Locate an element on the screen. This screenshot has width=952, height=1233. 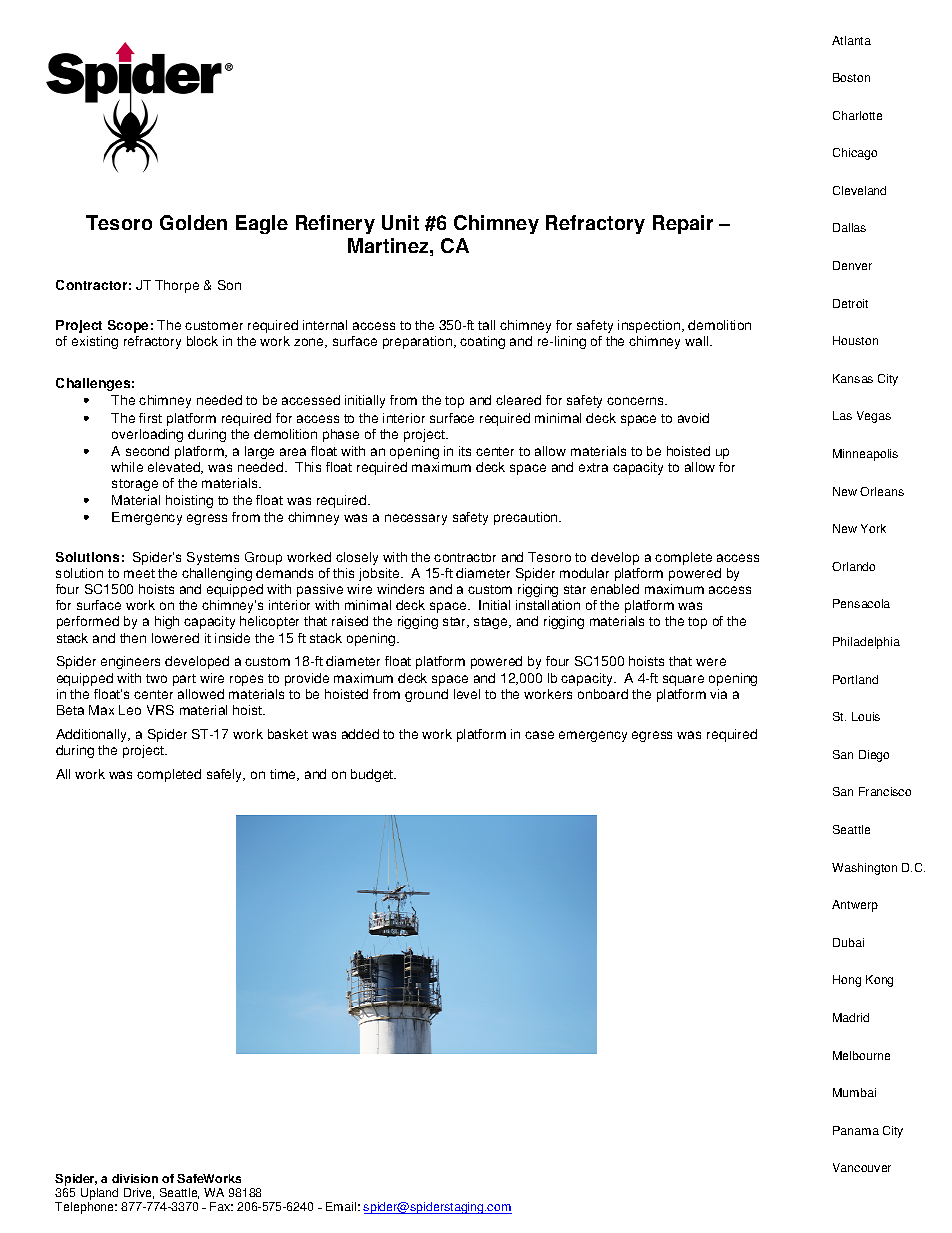
its is located at coordinates (465, 451).
